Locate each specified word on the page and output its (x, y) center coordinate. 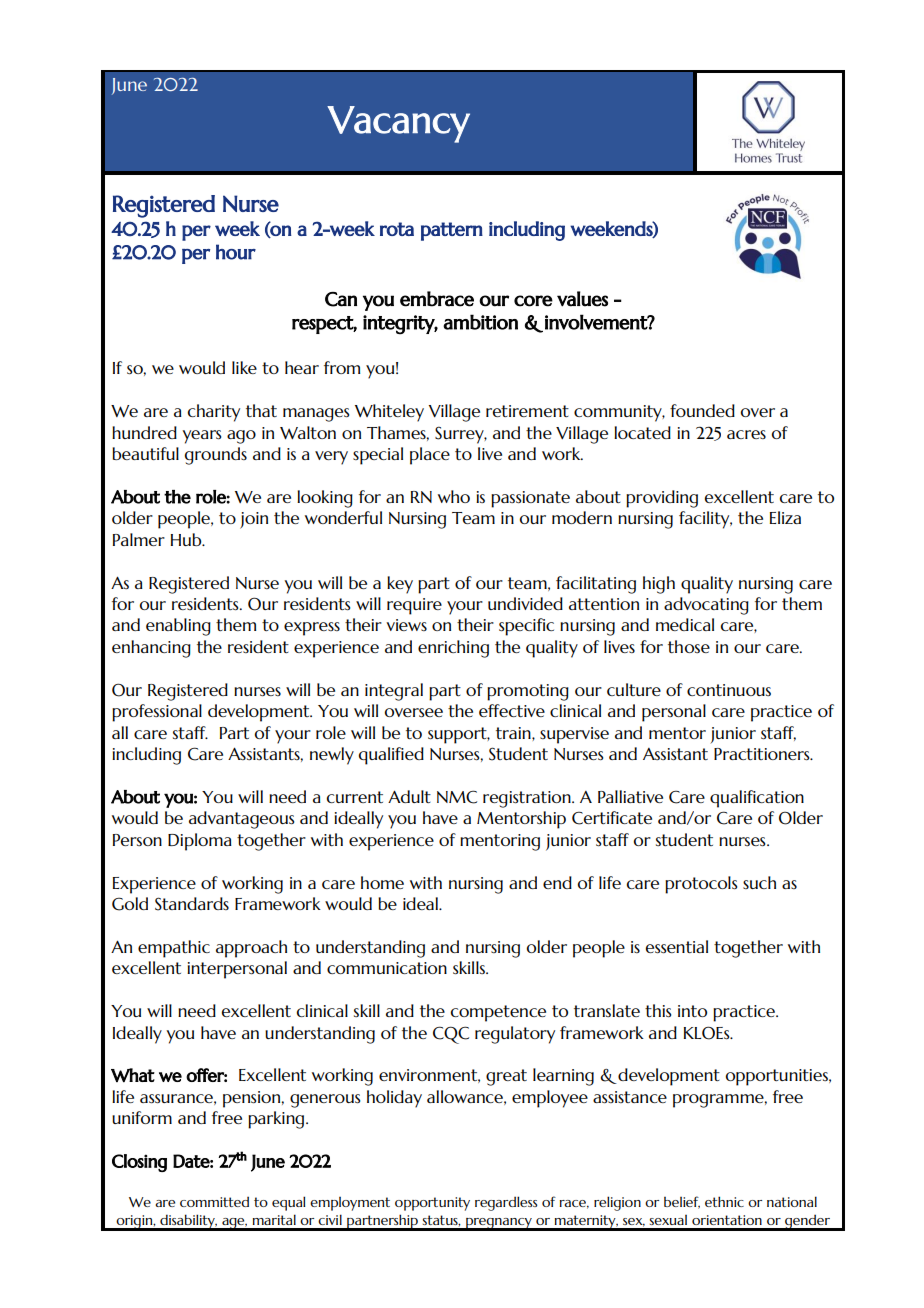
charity (214, 413)
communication (387, 968)
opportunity (432, 1204)
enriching (453, 649)
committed (214, 1201)
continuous (729, 690)
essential (677, 946)
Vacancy (398, 124)
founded (702, 410)
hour (236, 252)
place (430, 456)
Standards (192, 904)
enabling (178, 627)
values (582, 299)
